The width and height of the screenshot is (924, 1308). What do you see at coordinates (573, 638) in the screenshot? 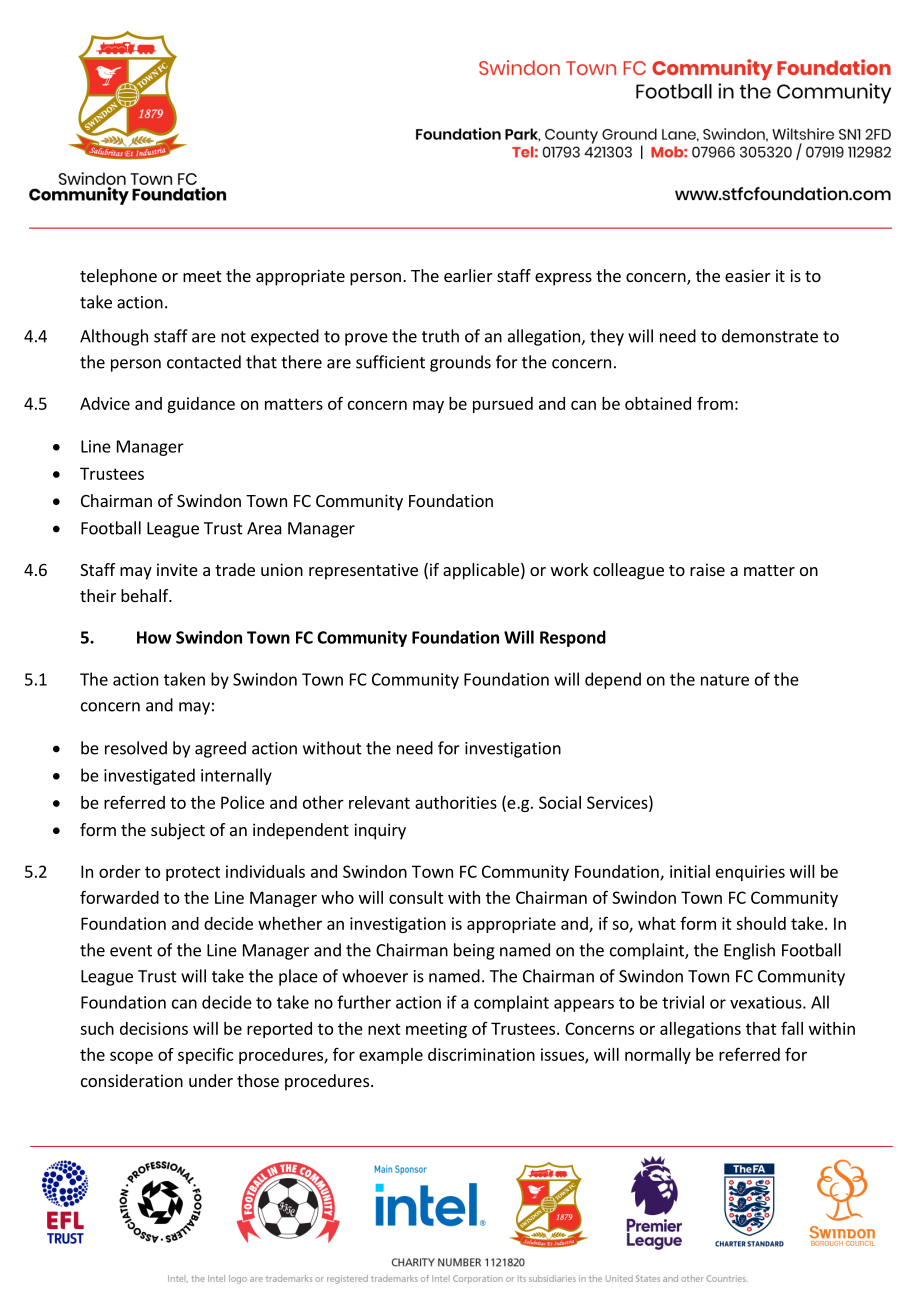
I see `Respond` at bounding box center [573, 638].
